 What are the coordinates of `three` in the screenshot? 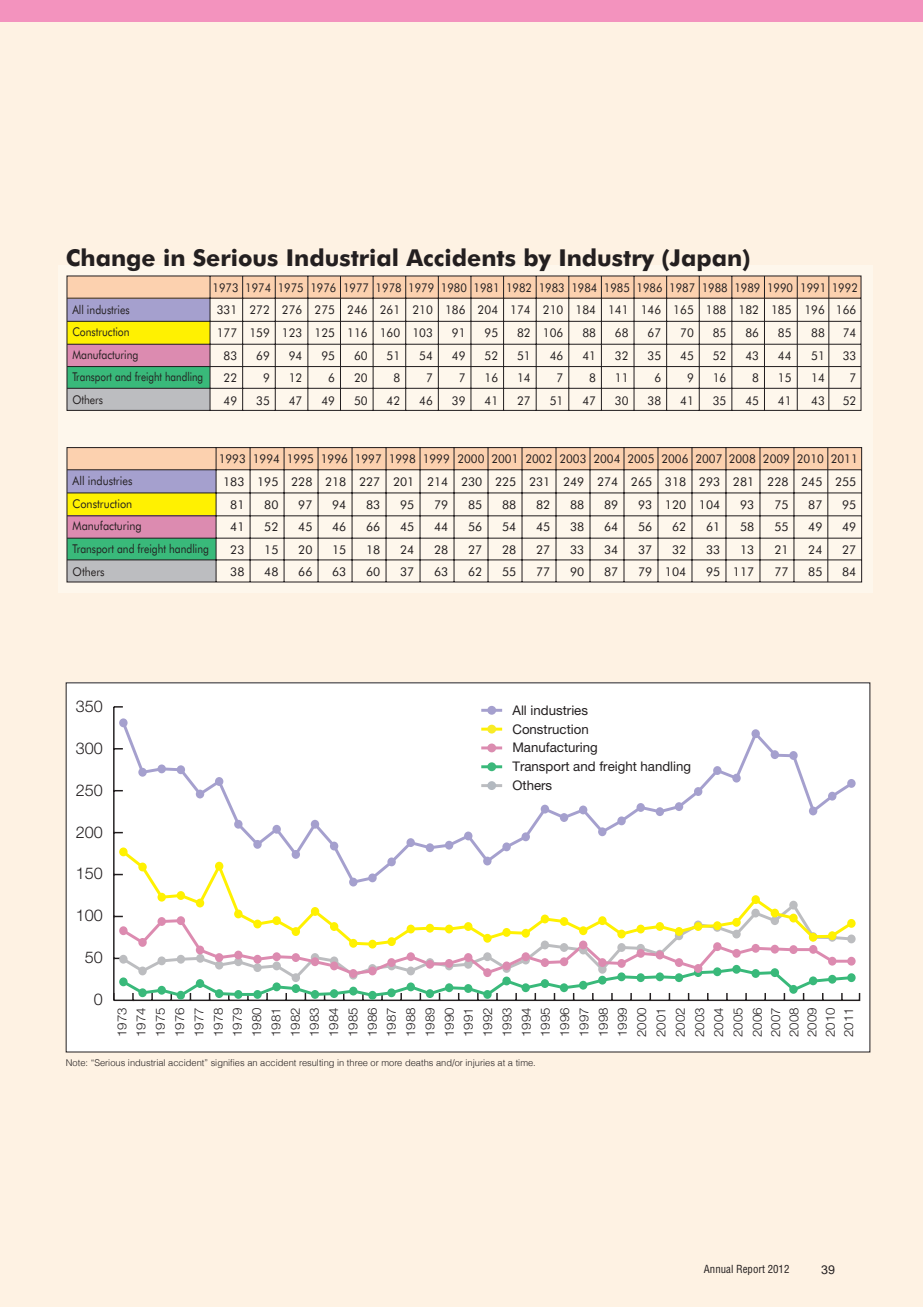 It's located at (357, 1062).
